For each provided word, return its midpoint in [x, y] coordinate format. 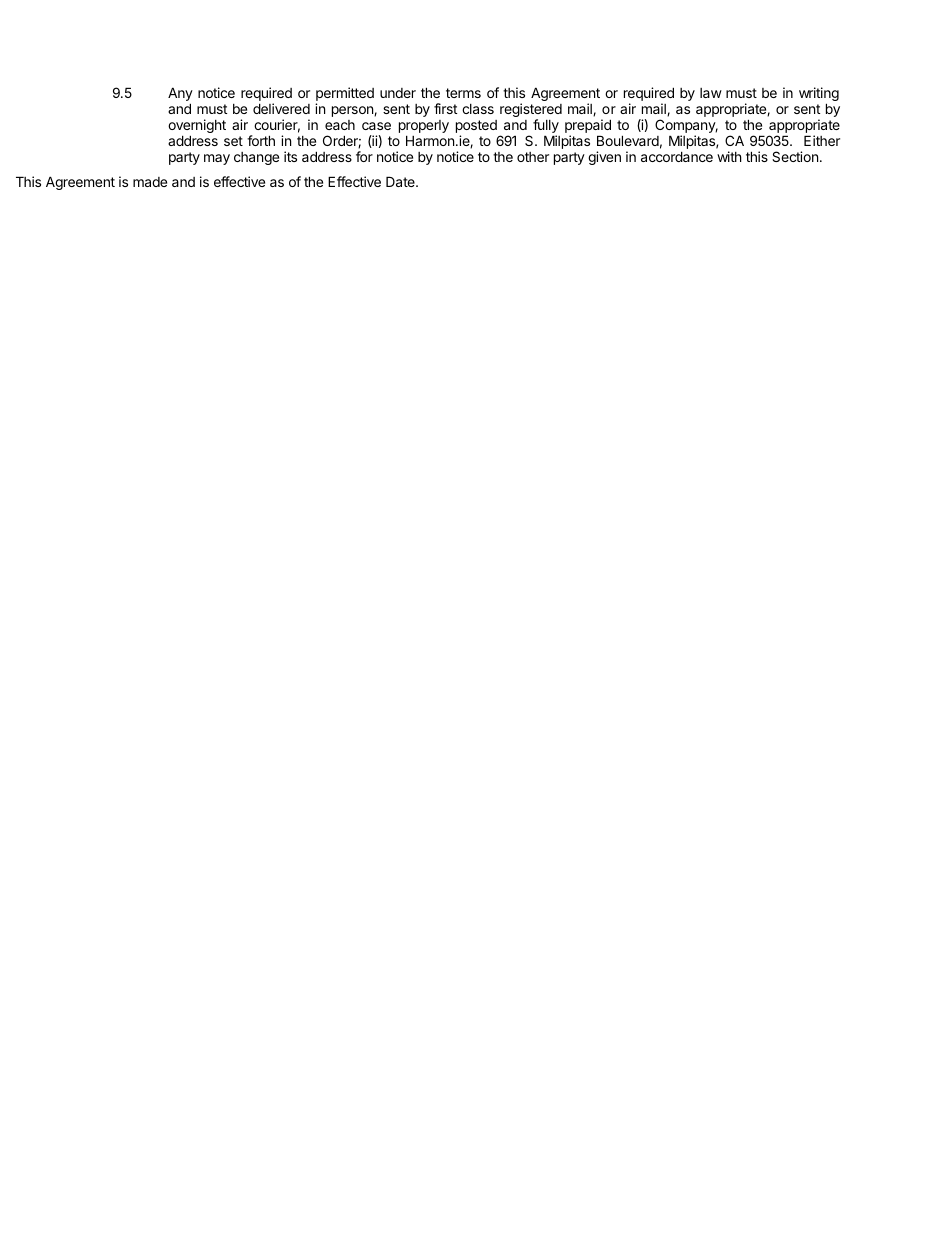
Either [822, 140]
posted [476, 128]
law [711, 93]
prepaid [588, 127]
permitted [345, 95]
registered [531, 111]
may [217, 159]
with [729, 156]
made [150, 182]
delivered [281, 108]
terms [463, 93]
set [233, 141]
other [533, 157]
